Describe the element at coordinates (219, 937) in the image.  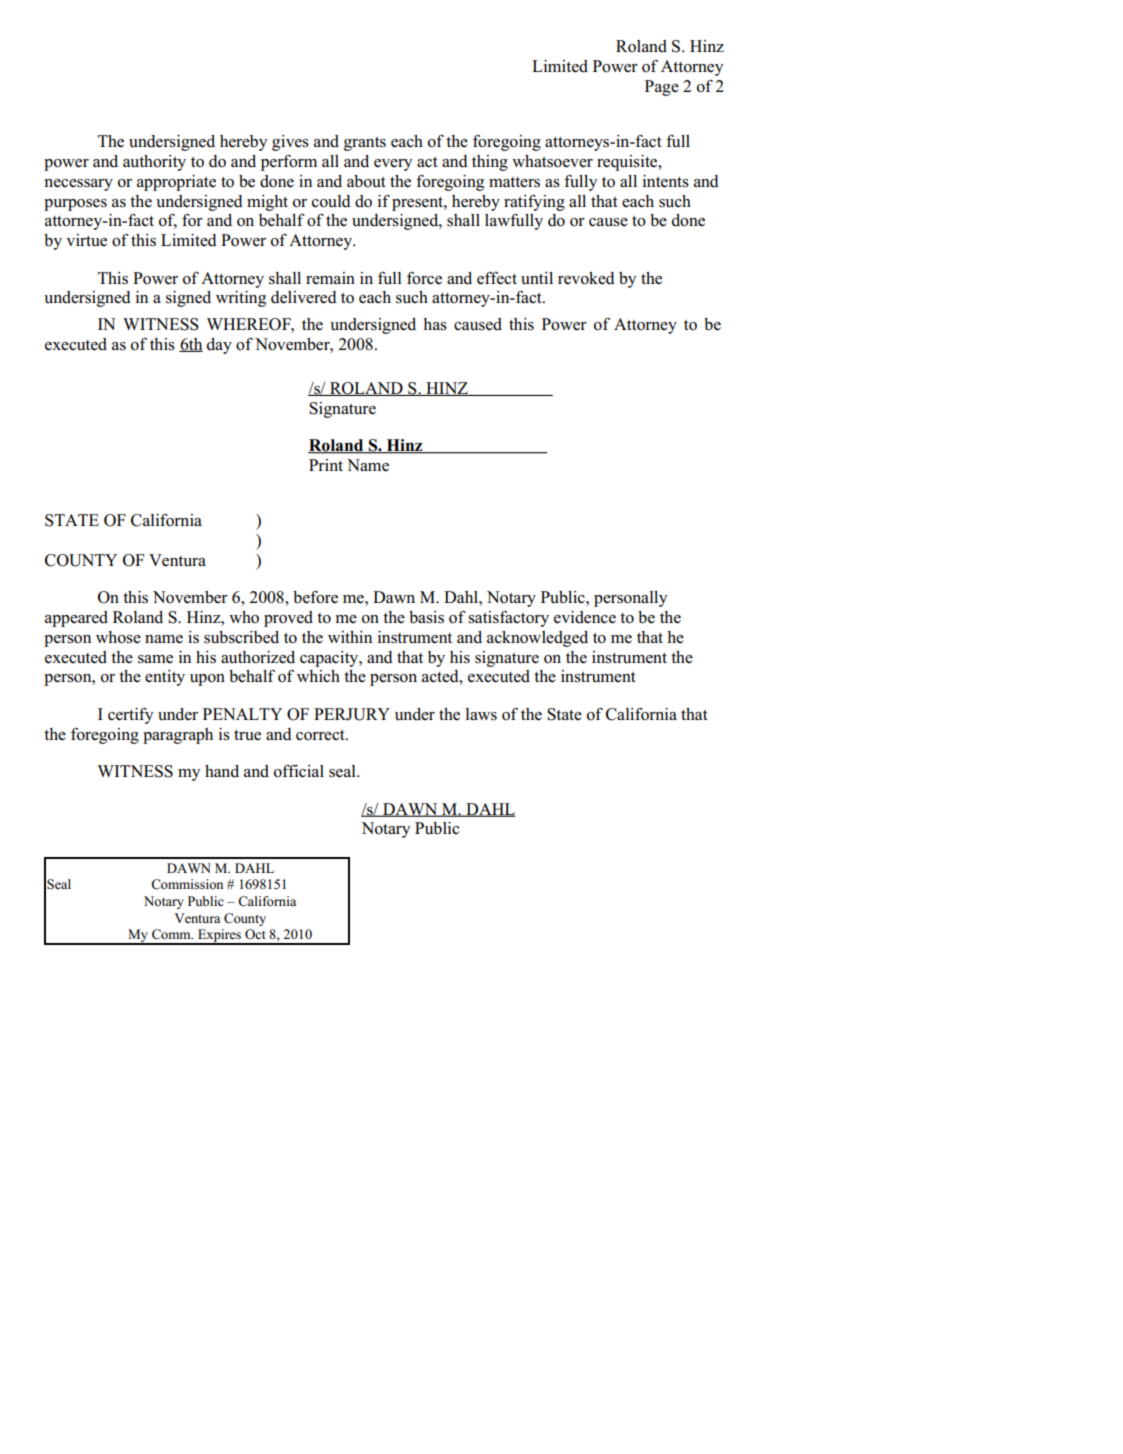
I see `Expires` at that location.
